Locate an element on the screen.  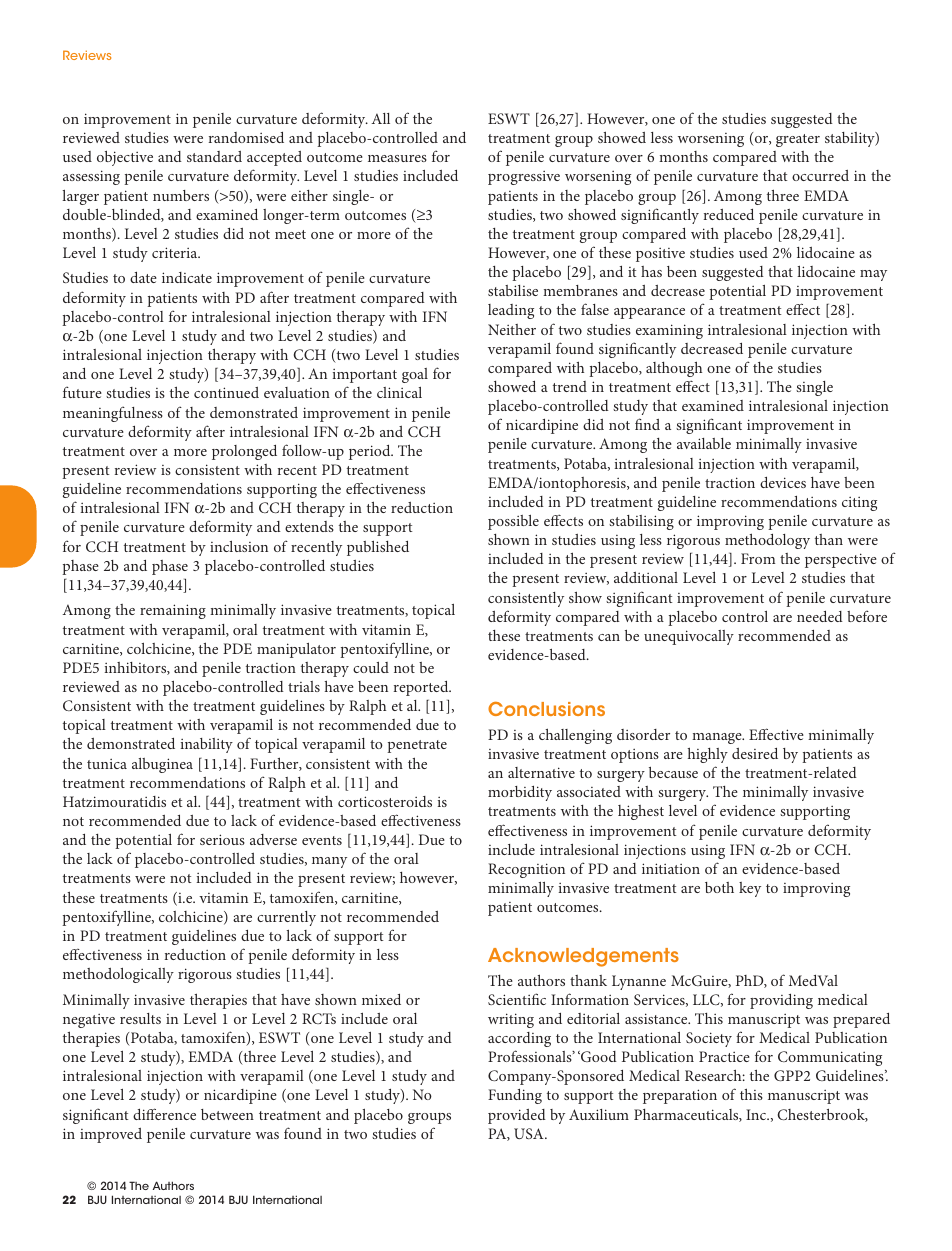
occurred is located at coordinates (820, 175).
